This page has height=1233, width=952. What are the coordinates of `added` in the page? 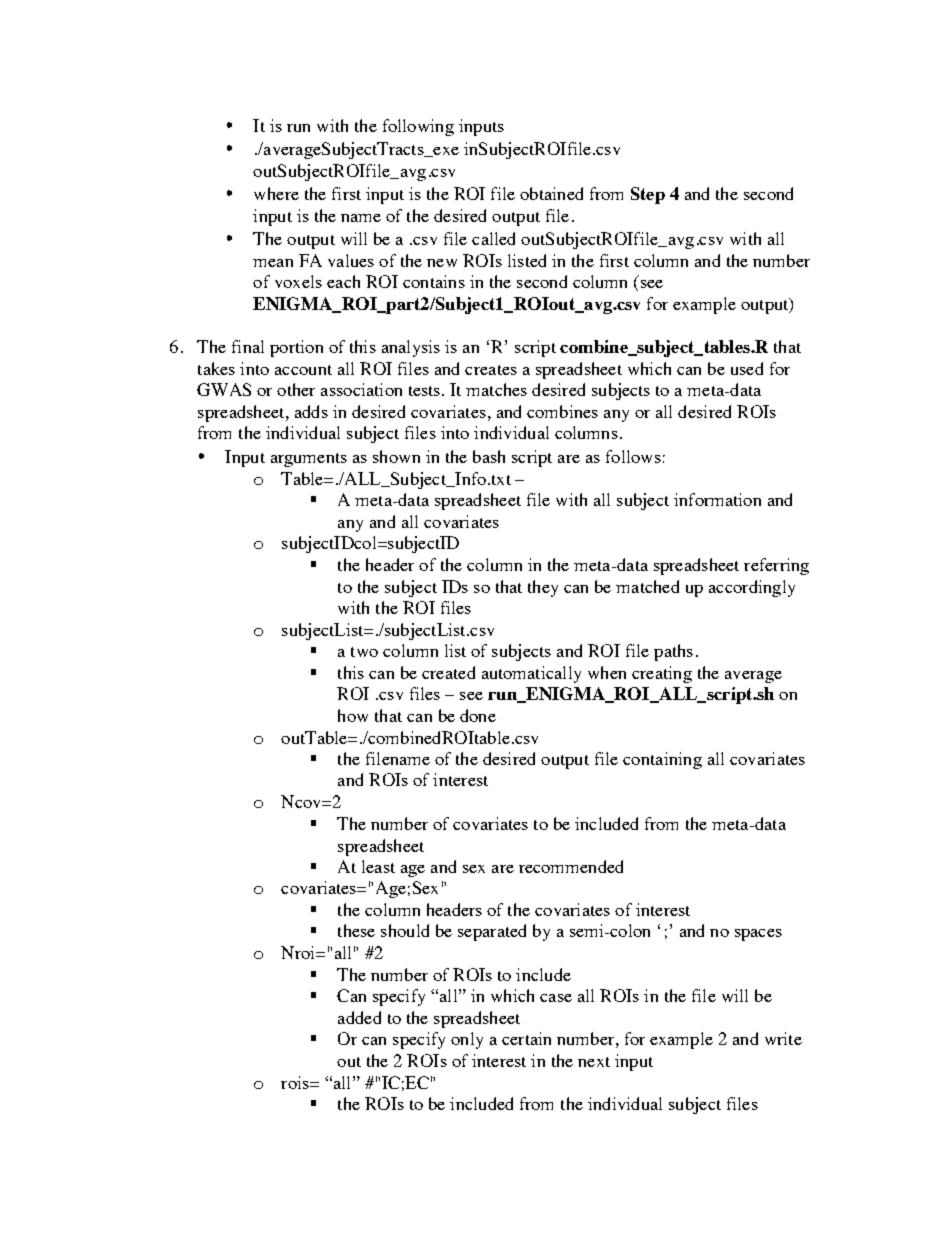 It's located at (359, 1017).
